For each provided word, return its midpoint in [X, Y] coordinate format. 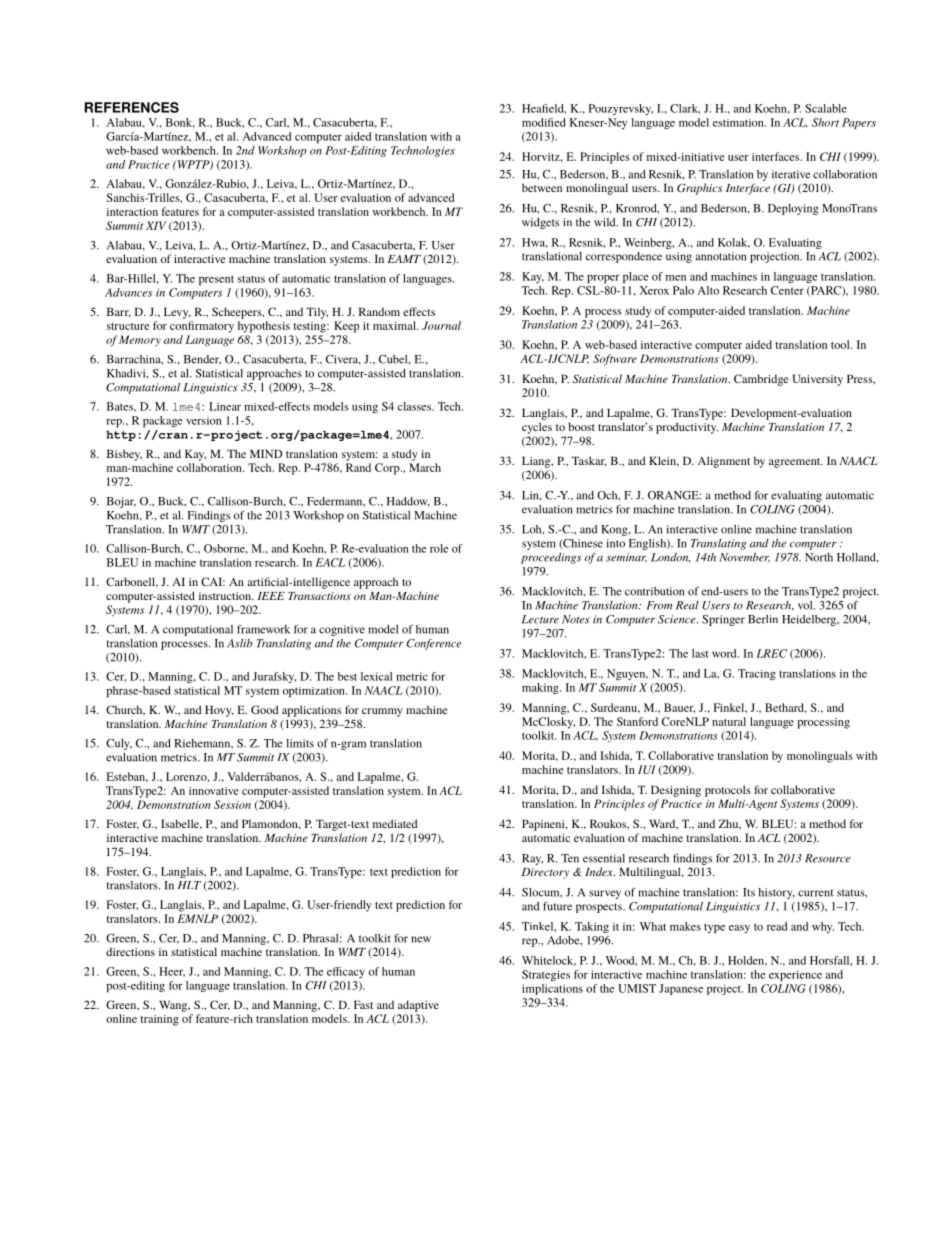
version [204, 421]
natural [729, 721]
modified [544, 122]
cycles [537, 428]
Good [264, 709]
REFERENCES [132, 107]
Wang [174, 1006]
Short [825, 122]
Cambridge [761, 380]
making [541, 688]
